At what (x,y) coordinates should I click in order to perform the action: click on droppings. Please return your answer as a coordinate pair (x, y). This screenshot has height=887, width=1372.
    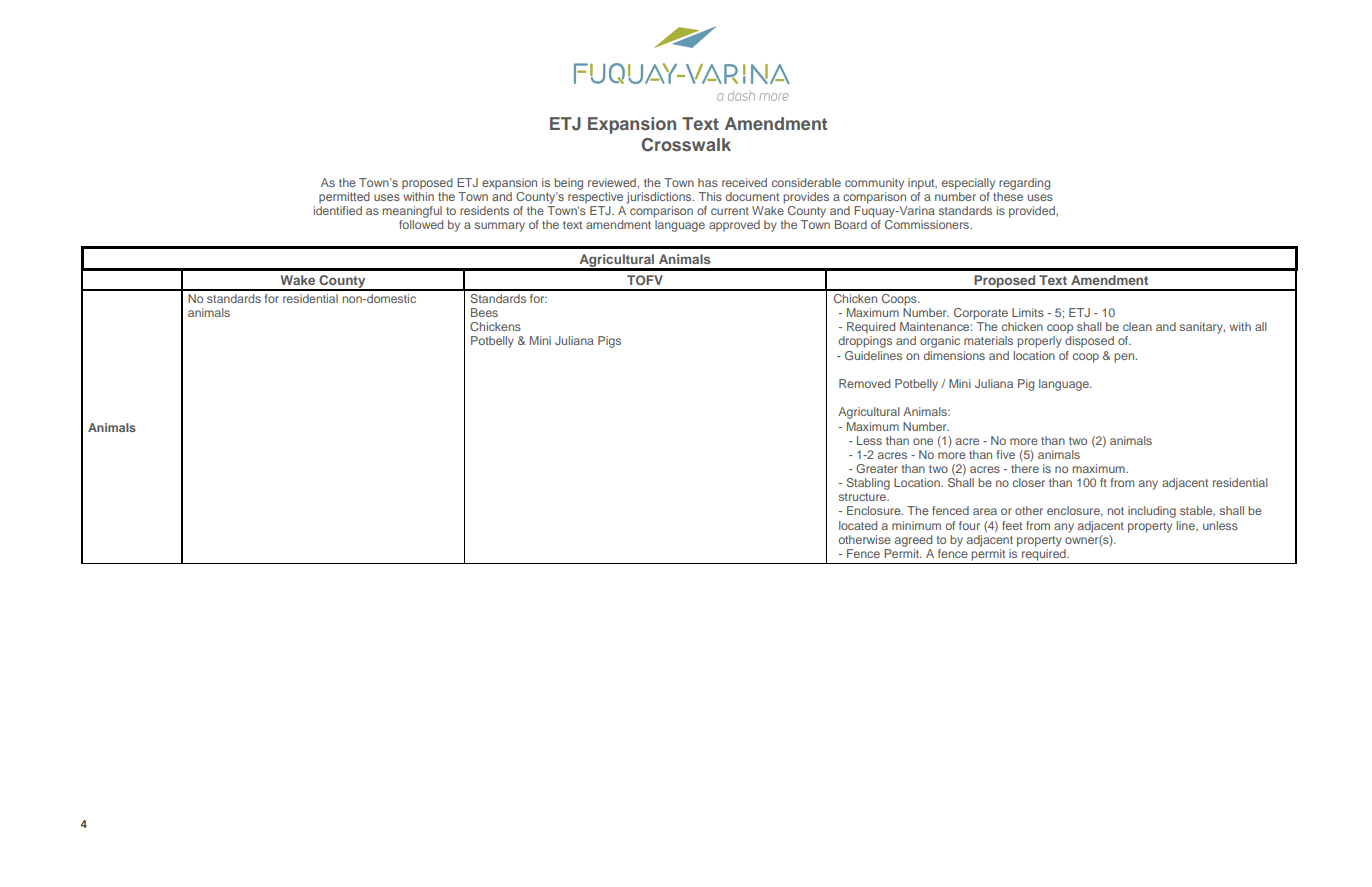
    Looking at the image, I should click on (865, 342).
